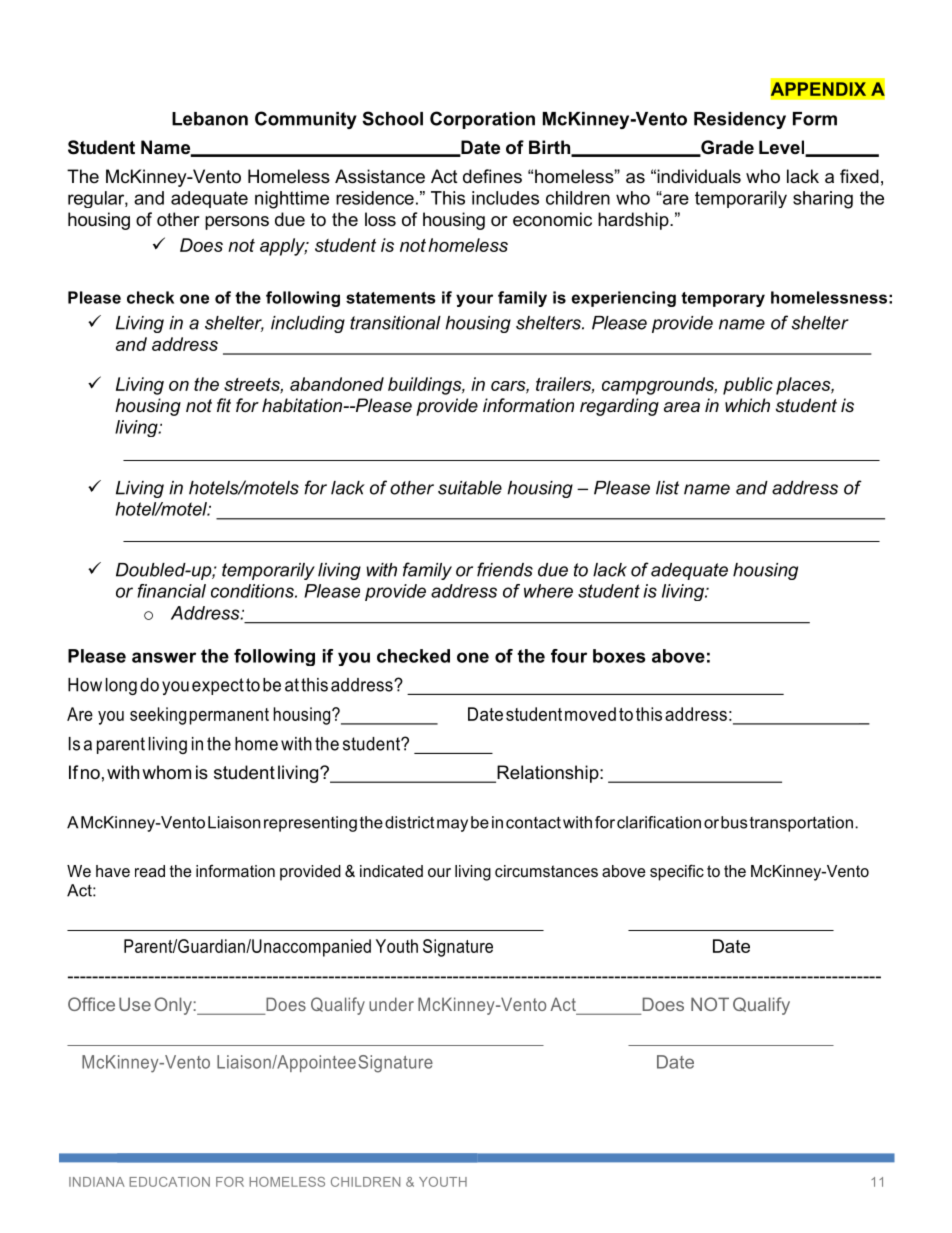 This screenshot has height=1233, width=952. I want to click on Lebanon, so click(210, 119).
